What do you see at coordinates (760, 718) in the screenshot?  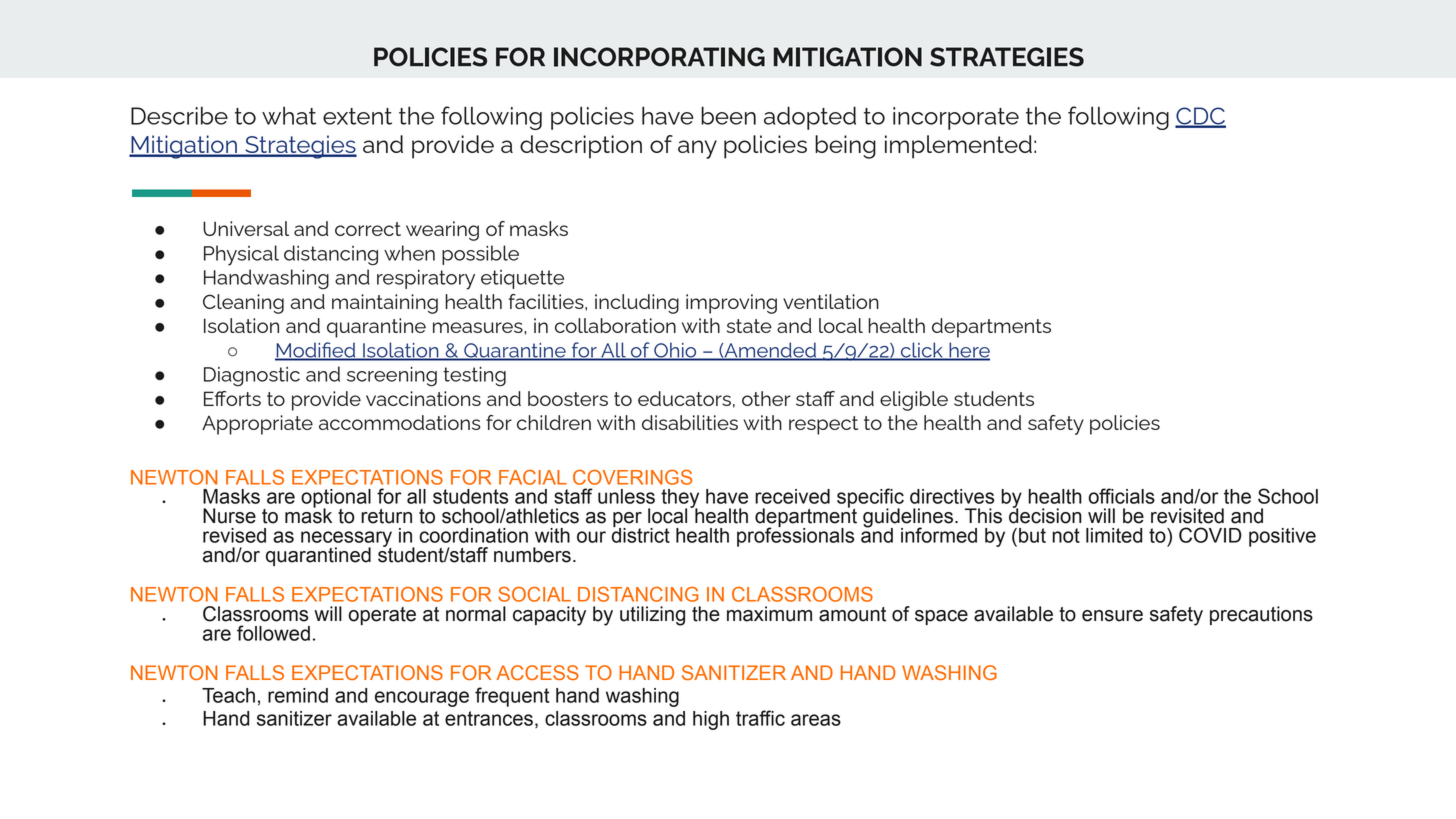 I see `traffic` at bounding box center [760, 718].
